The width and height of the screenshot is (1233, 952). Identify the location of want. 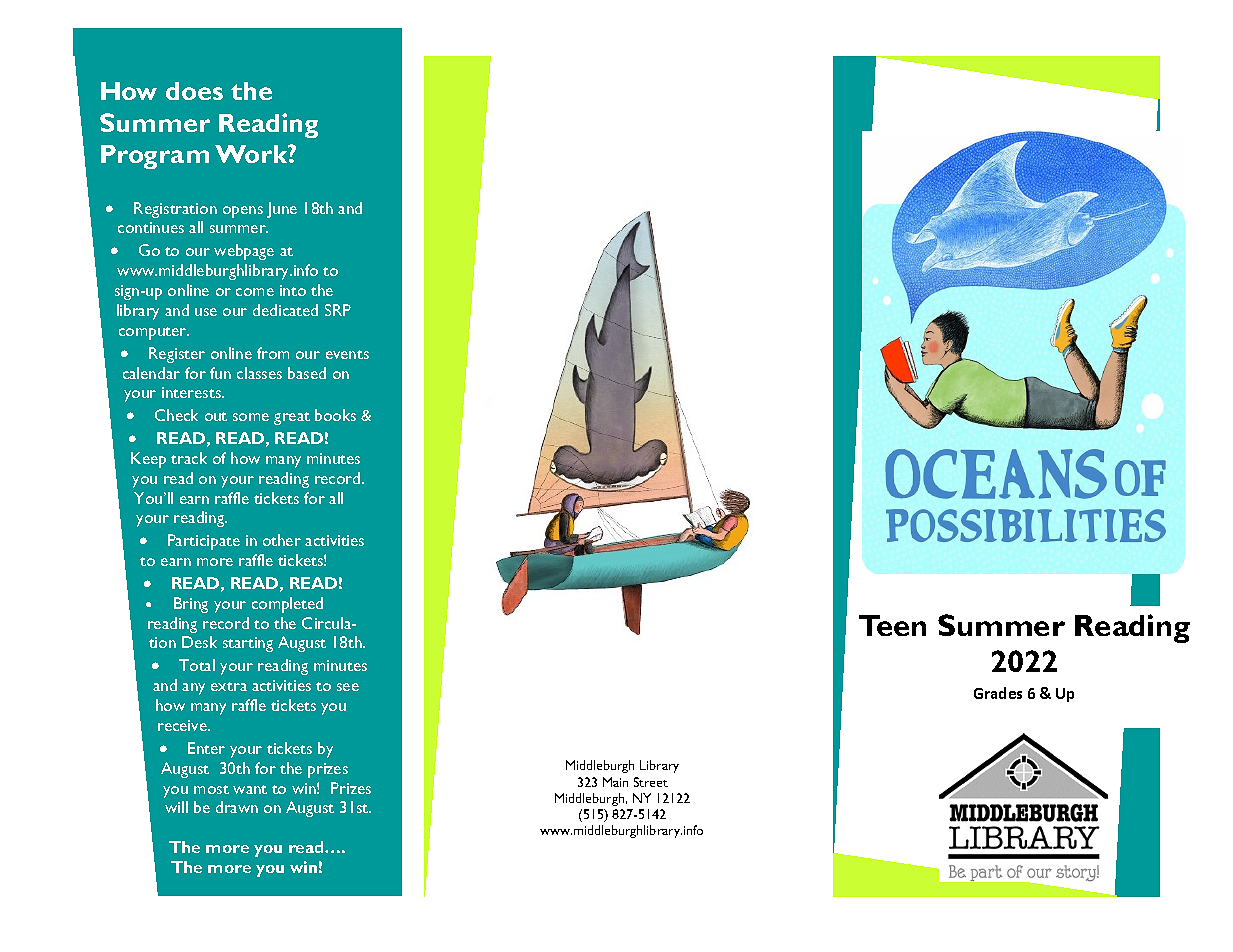
(250, 789).
